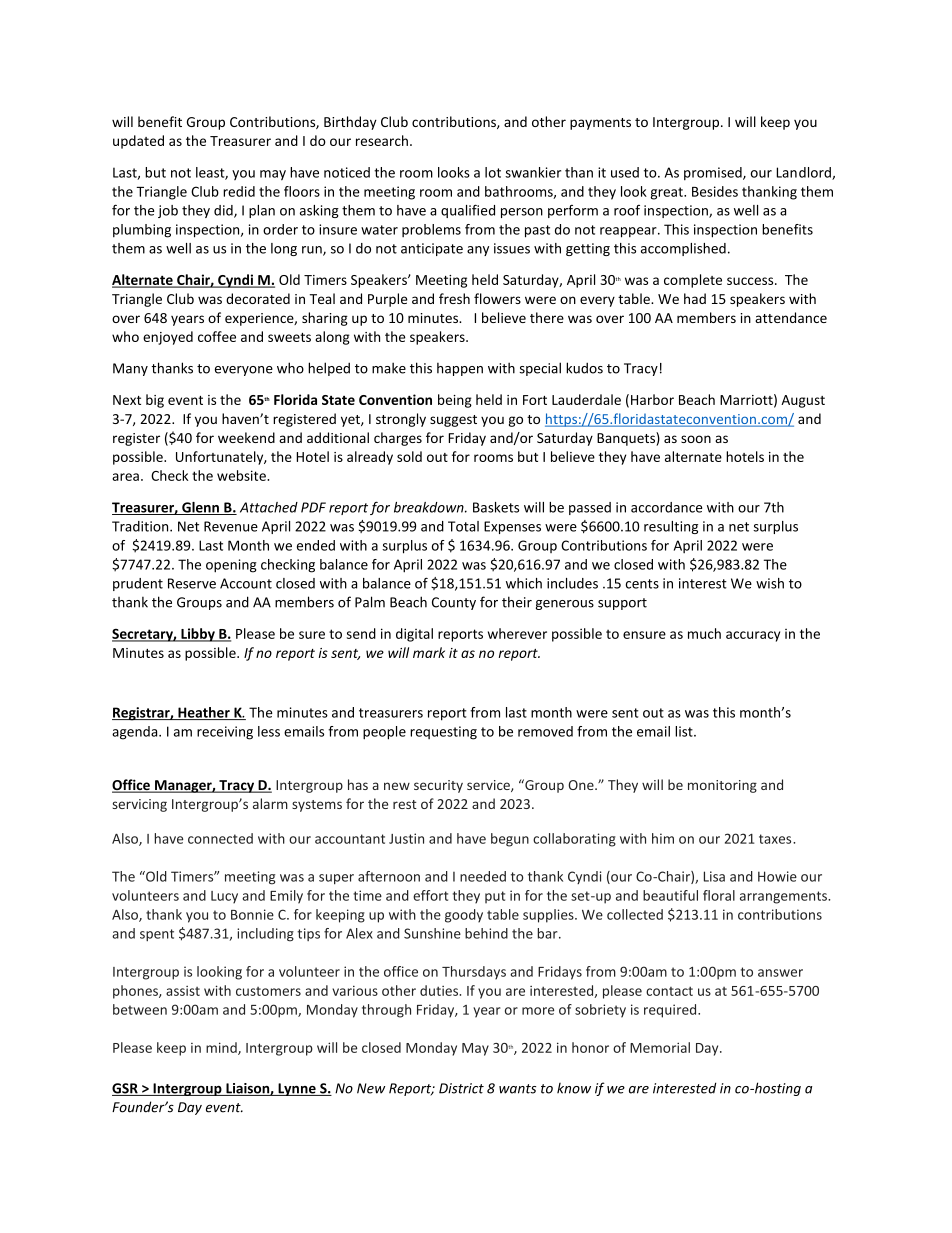 This screenshot has height=1233, width=952. Describe the element at coordinates (242, 475) in the screenshot. I see `website` at that location.
